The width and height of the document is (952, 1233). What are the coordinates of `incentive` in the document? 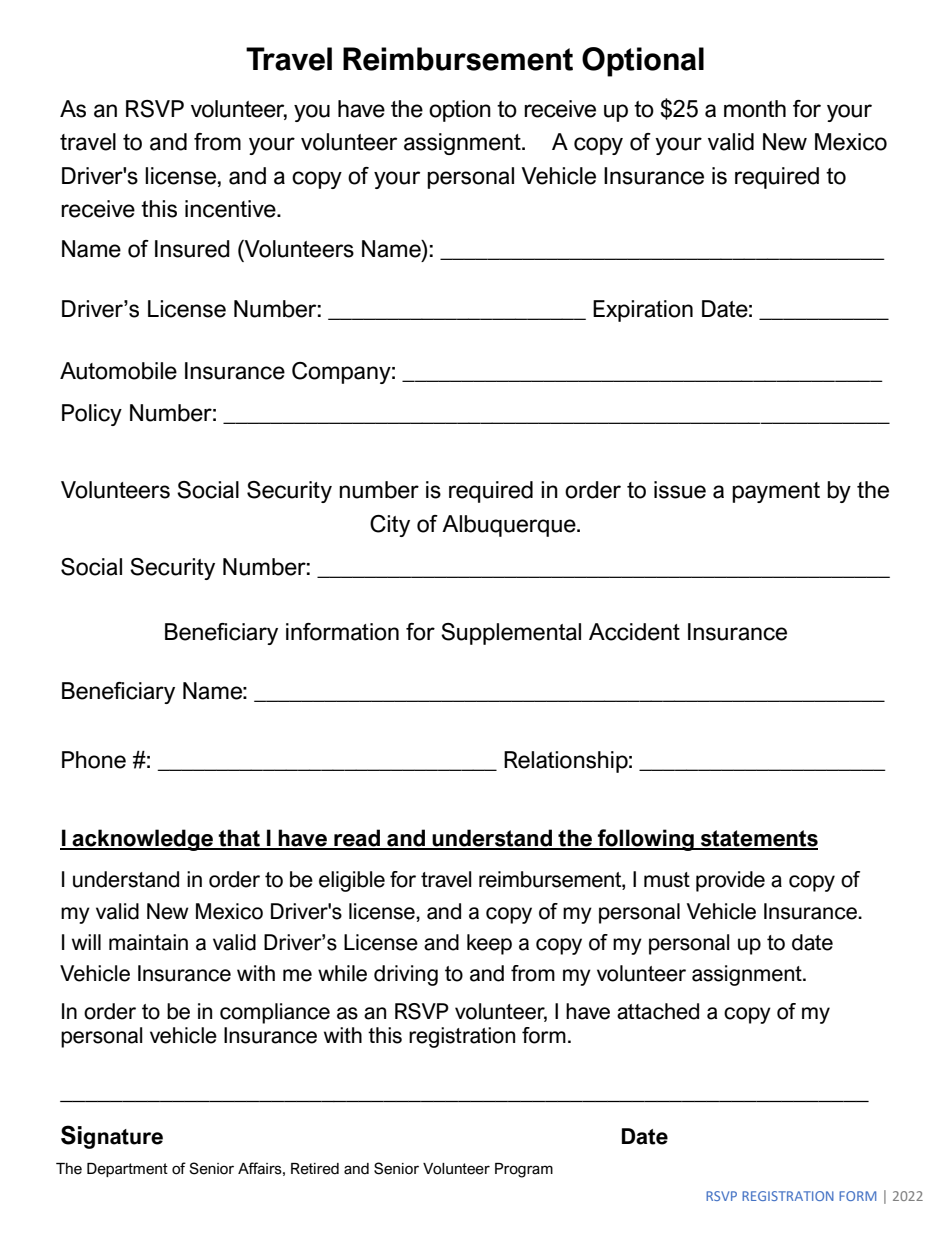 It's located at (231, 209).
